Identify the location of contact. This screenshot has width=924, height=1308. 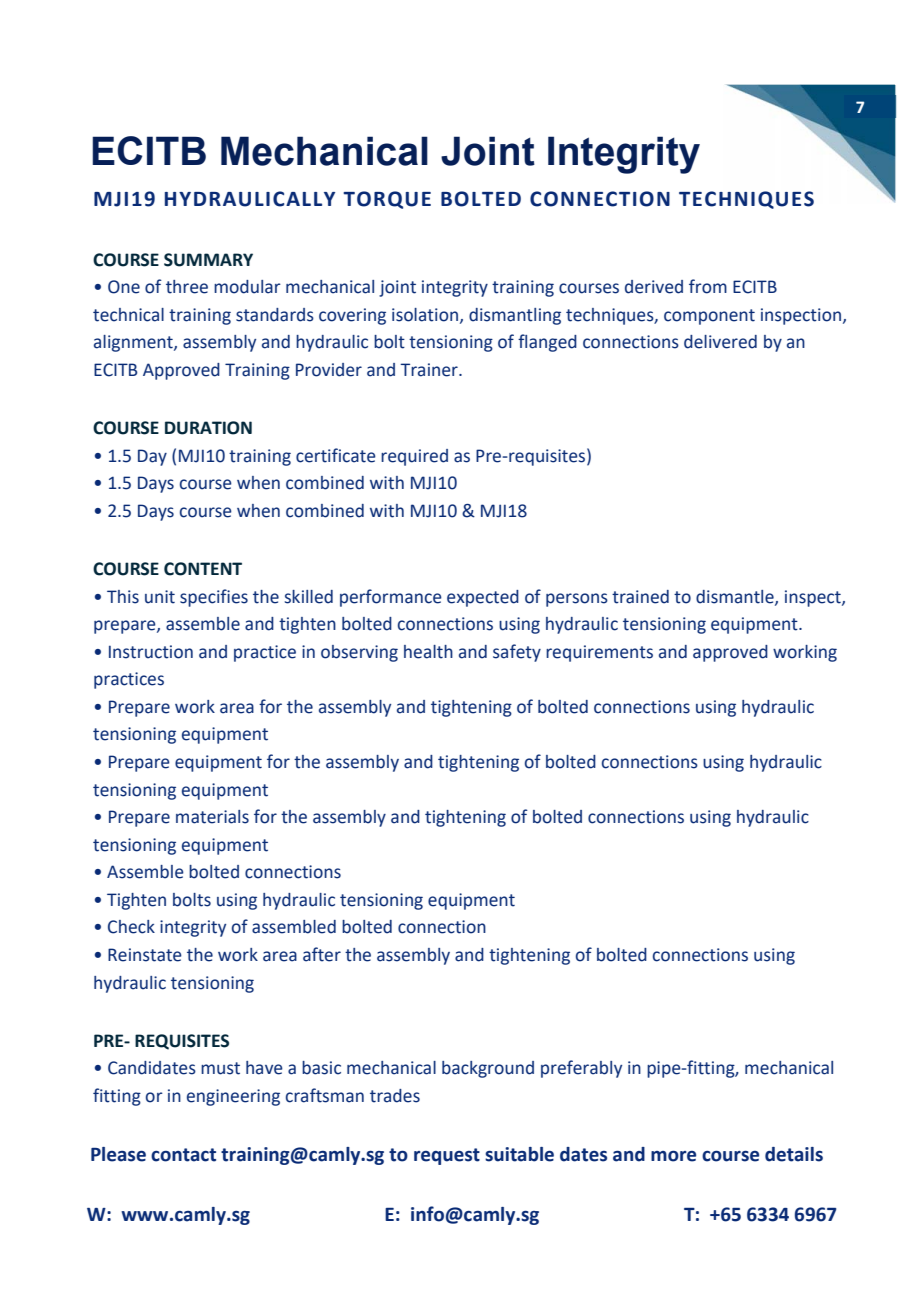
(183, 1155).
